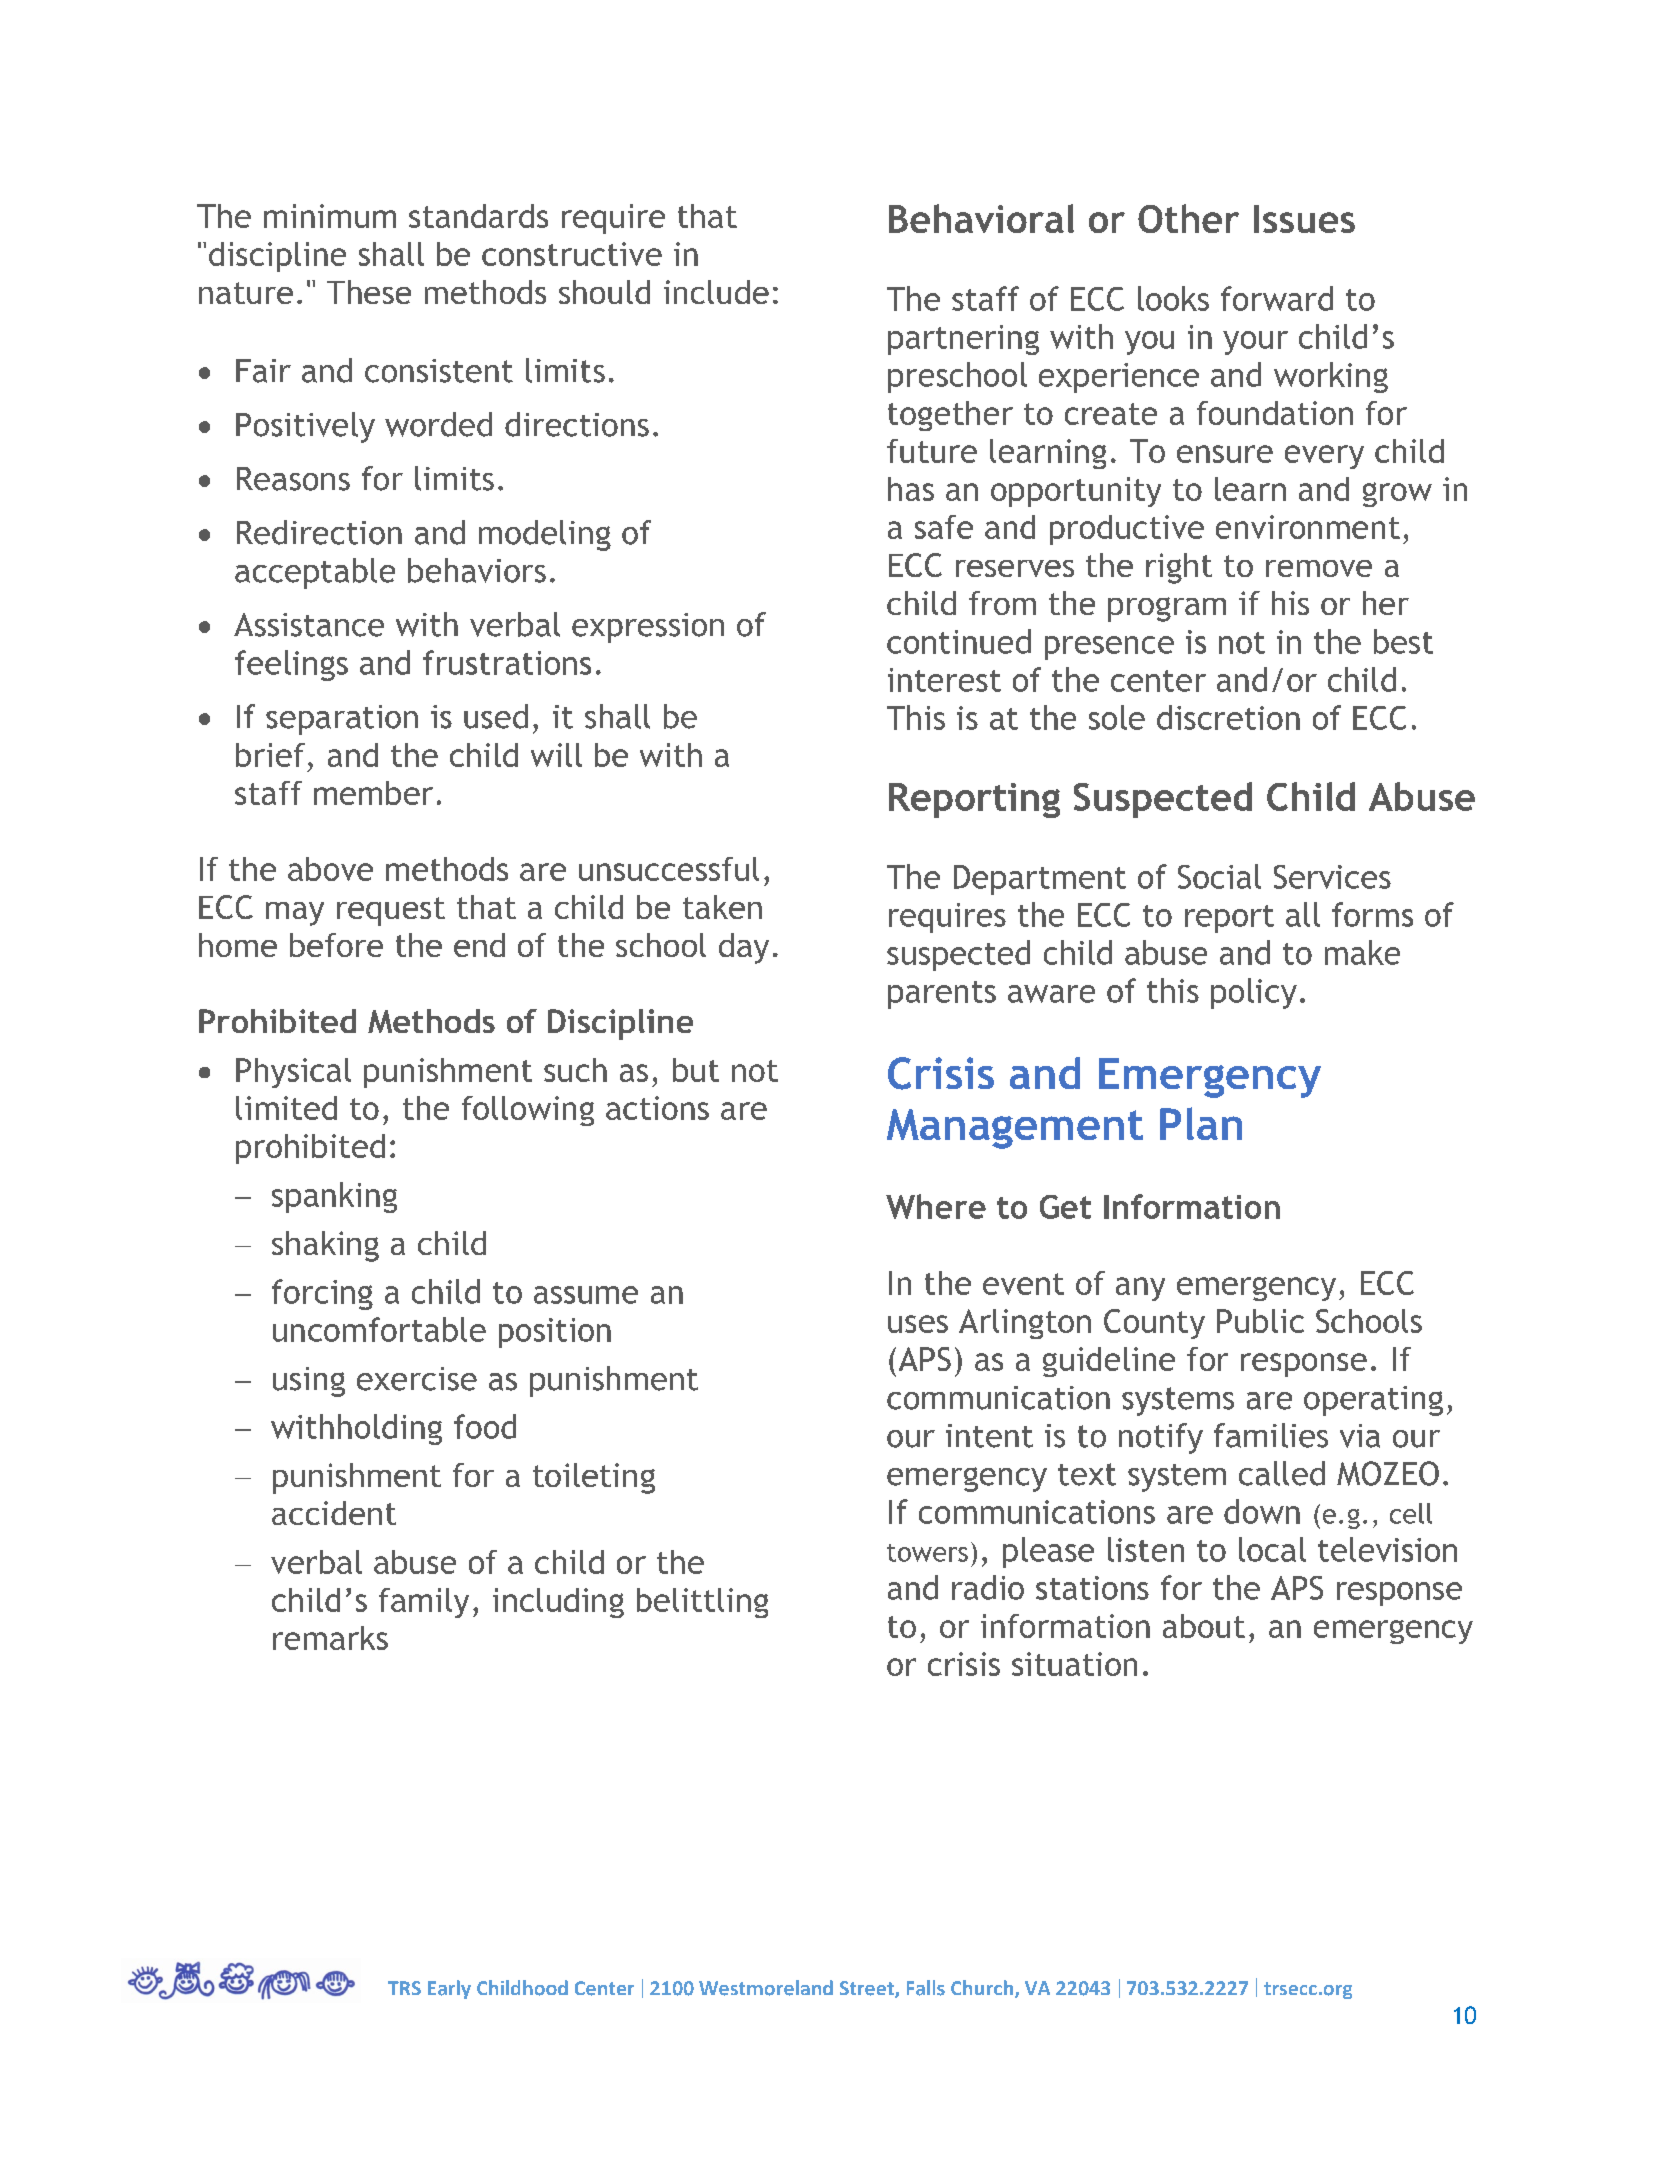 The width and height of the screenshot is (1674, 2166). Describe the element at coordinates (696, 1070) in the screenshot. I see `but` at that location.
